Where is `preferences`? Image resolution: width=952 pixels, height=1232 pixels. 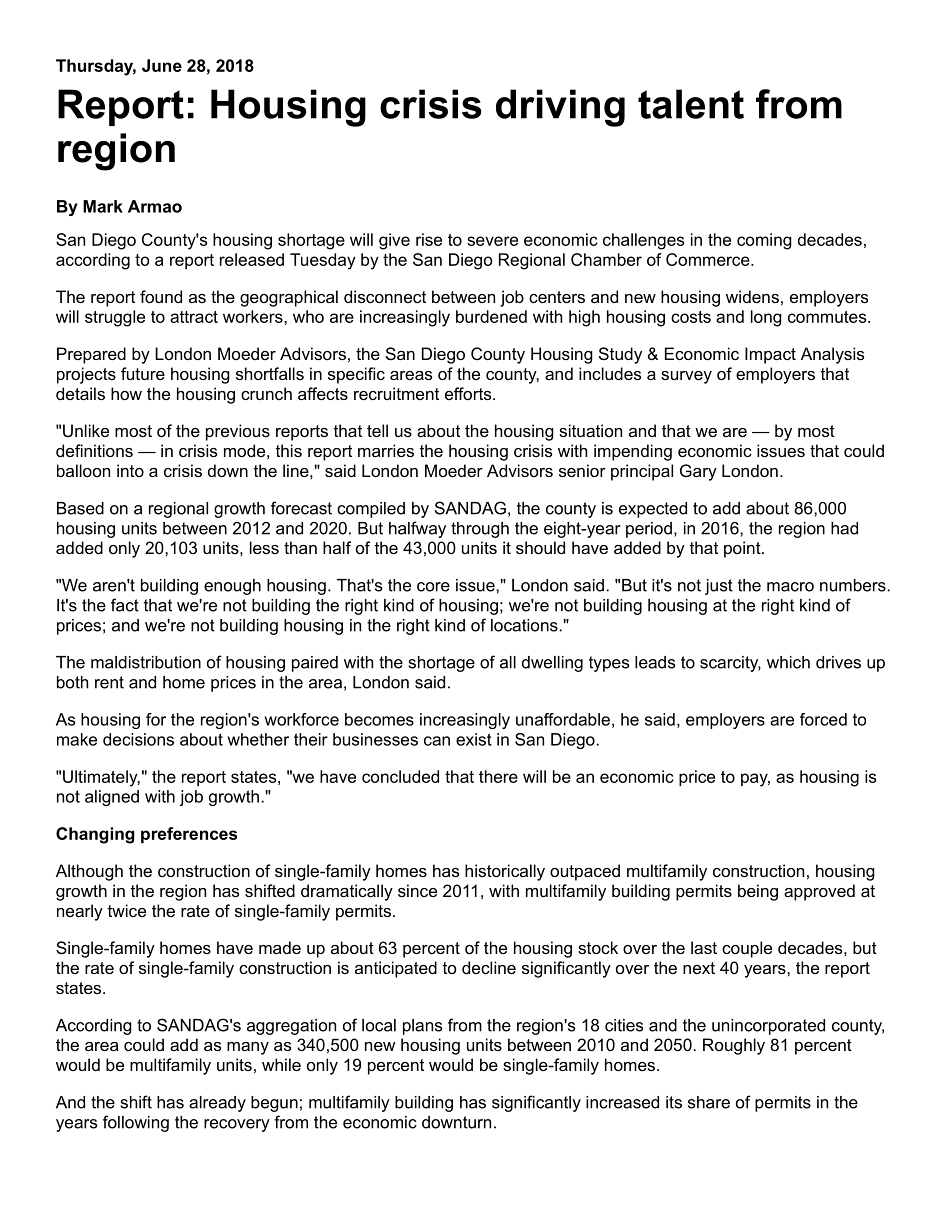
preferences is located at coordinates (189, 835).
